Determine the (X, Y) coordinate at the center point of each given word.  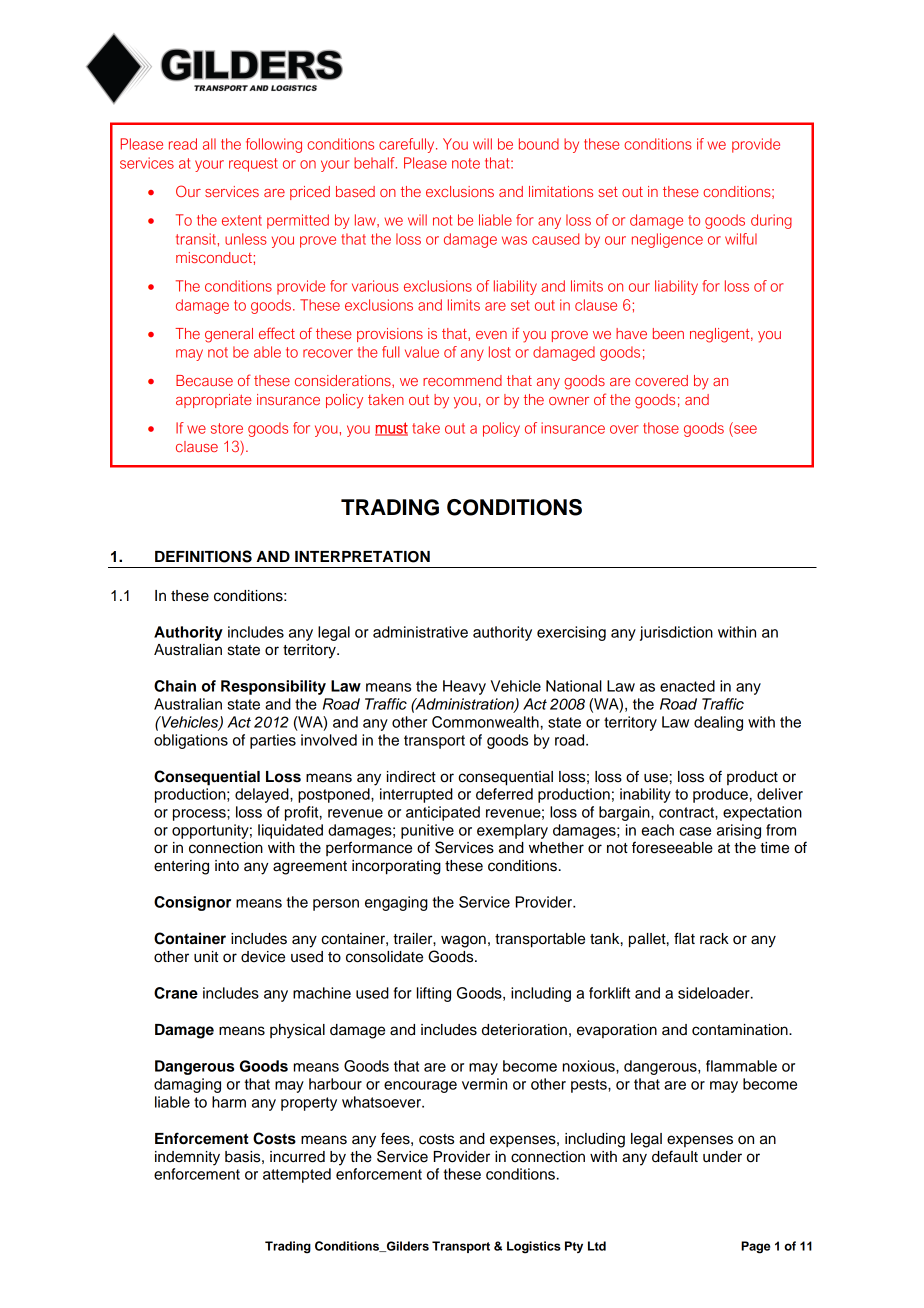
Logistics (534, 1247)
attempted (297, 1175)
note (466, 163)
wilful (741, 239)
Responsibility (273, 687)
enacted (687, 686)
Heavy (464, 687)
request (253, 165)
